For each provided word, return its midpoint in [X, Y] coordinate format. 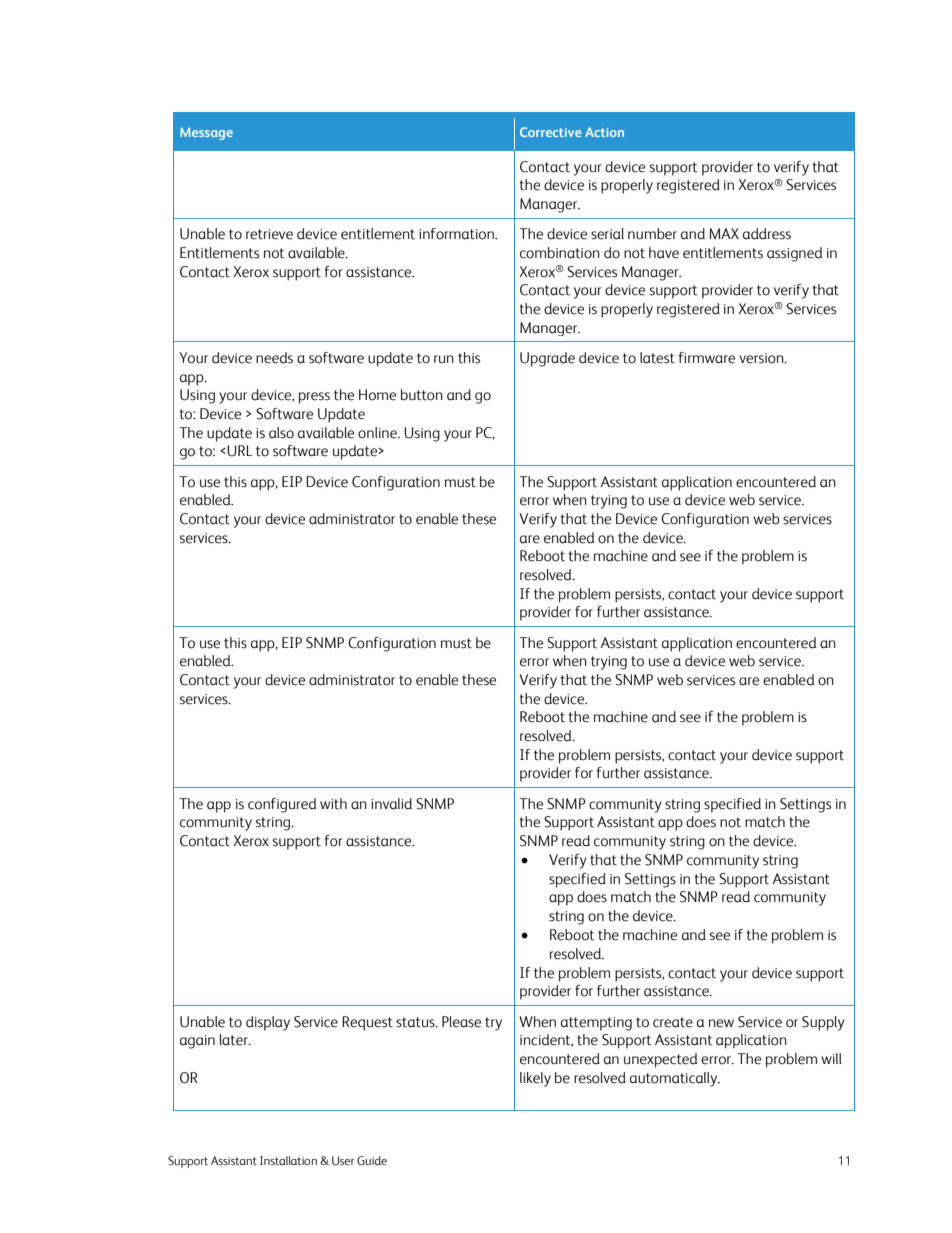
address [767, 234]
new [721, 1023]
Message [206, 133]
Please [461, 1022]
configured [282, 805]
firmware [706, 358]
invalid [391, 804]
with [333, 804]
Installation [288, 1160]
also [281, 433]
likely [535, 1079]
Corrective [551, 132]
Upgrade [547, 359]
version [762, 358]
